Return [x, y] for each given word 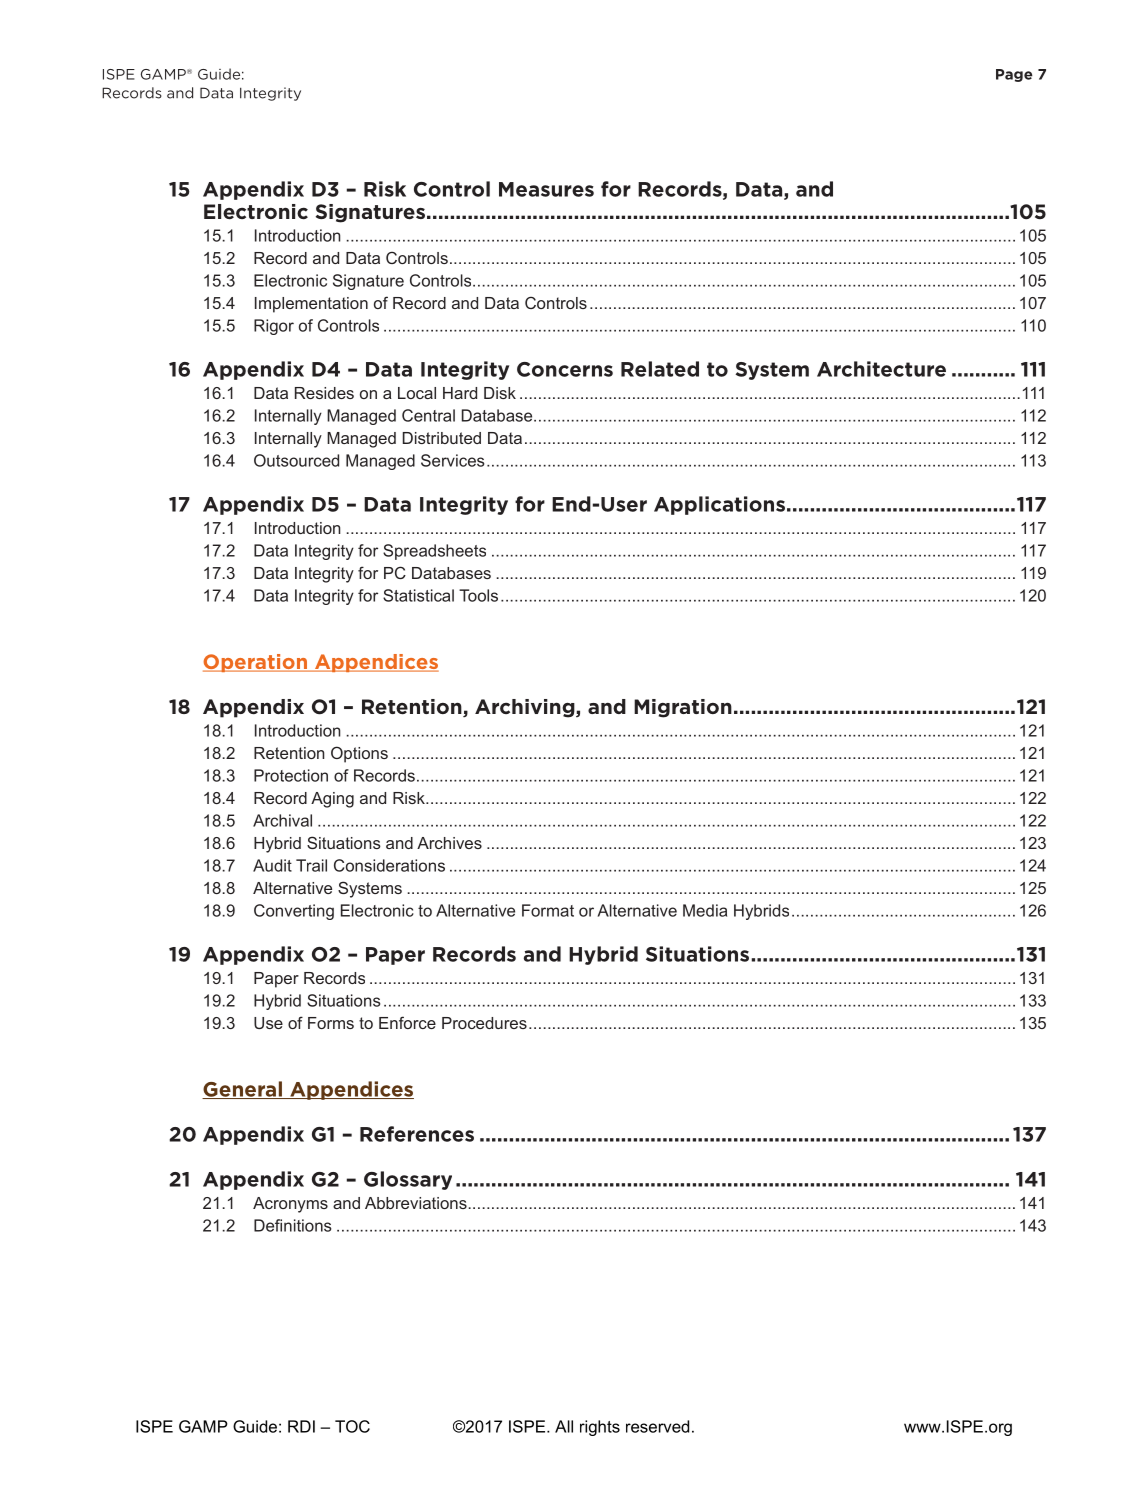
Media [705, 910]
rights [600, 1428]
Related [660, 369]
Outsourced [296, 460]
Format [548, 910]
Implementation [311, 305]
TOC [352, 1426]
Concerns [565, 369]
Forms [331, 1023]
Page [1014, 75]
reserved [657, 1426]
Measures [546, 189]
